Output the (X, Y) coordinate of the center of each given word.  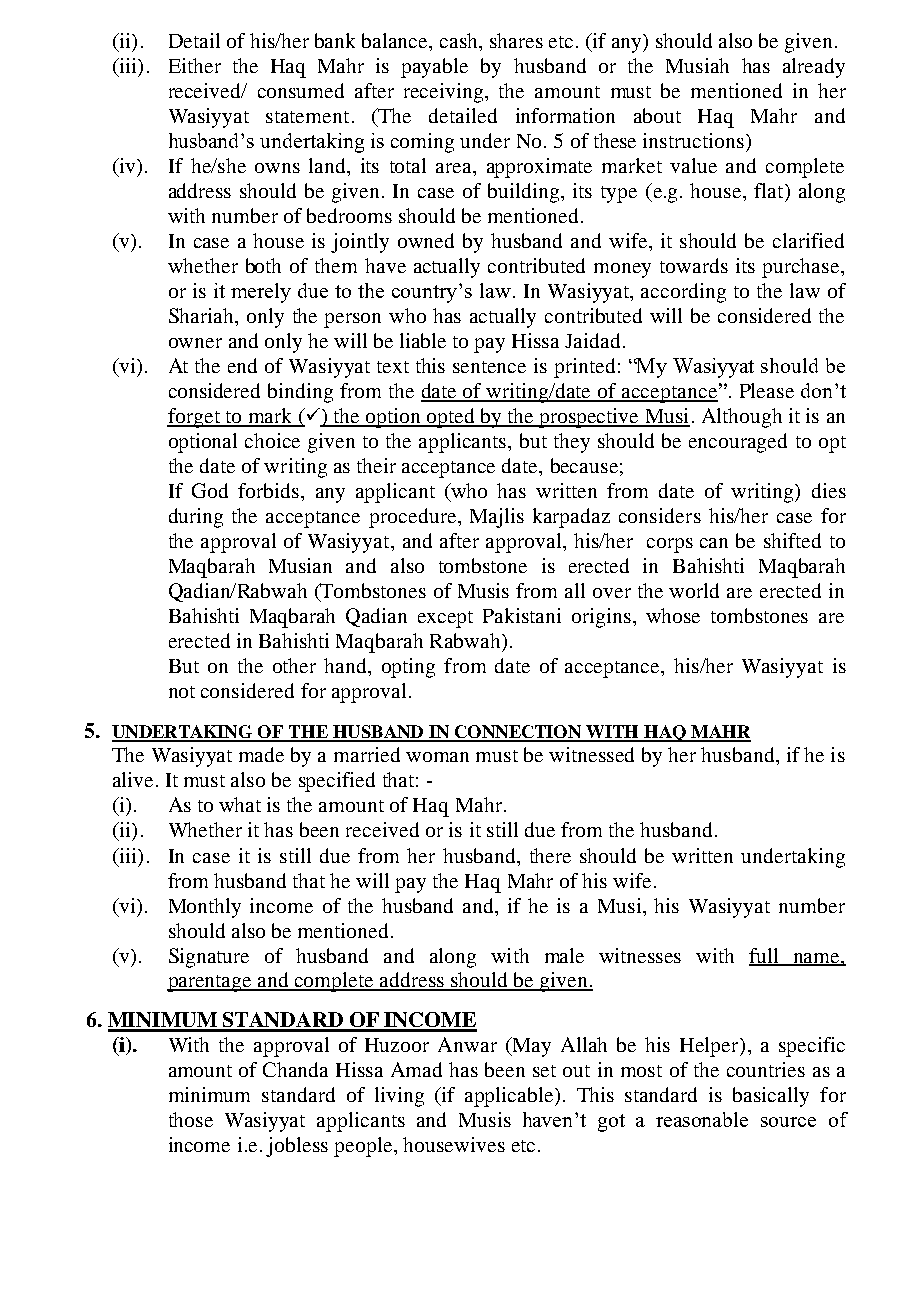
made (261, 754)
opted (451, 418)
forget (194, 418)
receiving (445, 93)
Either (195, 65)
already (814, 68)
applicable (510, 1097)
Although (742, 418)
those (191, 1119)
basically (771, 1097)
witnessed (591, 754)
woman (437, 757)
